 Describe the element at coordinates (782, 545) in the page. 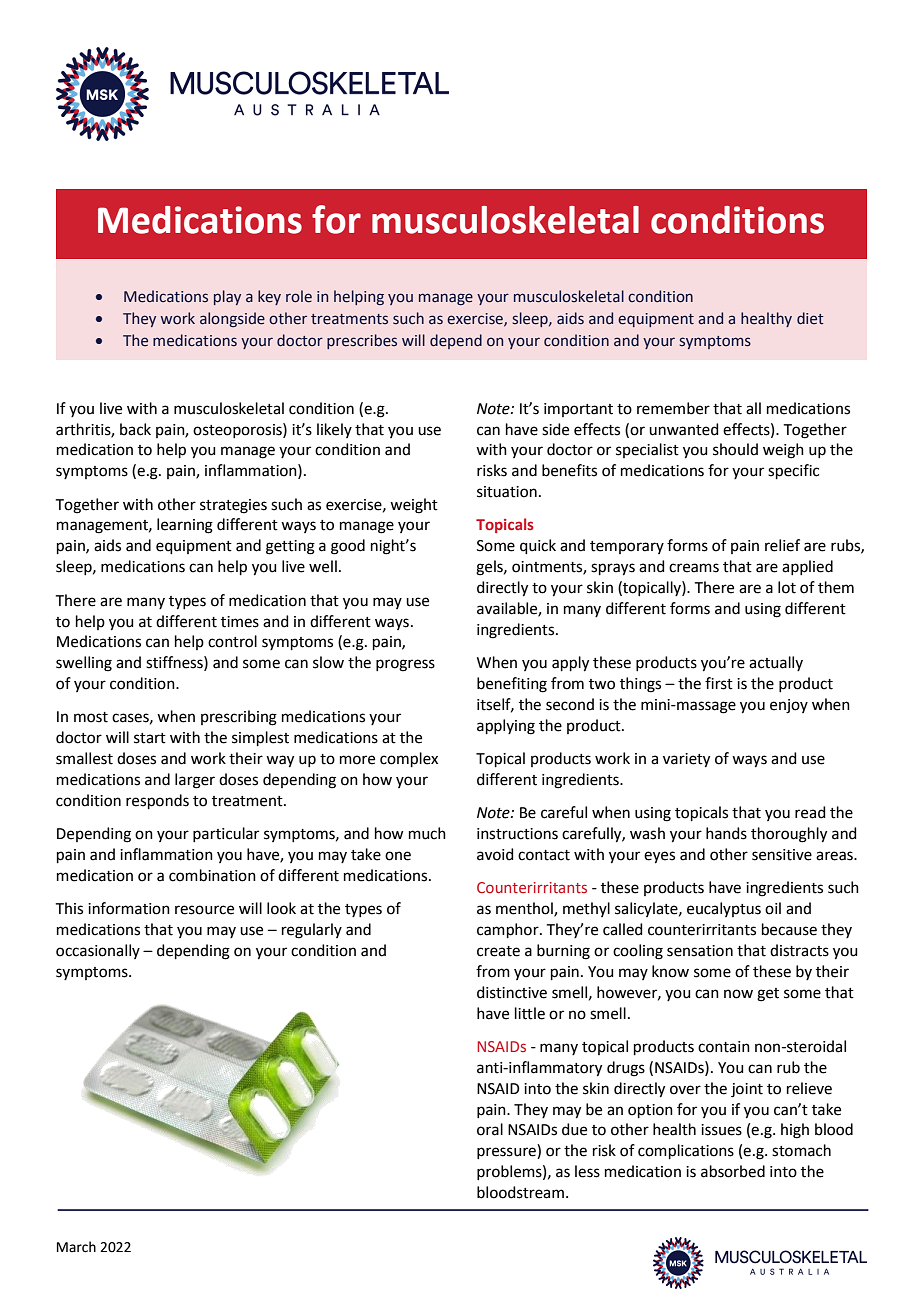

I see `relief` at that location.
